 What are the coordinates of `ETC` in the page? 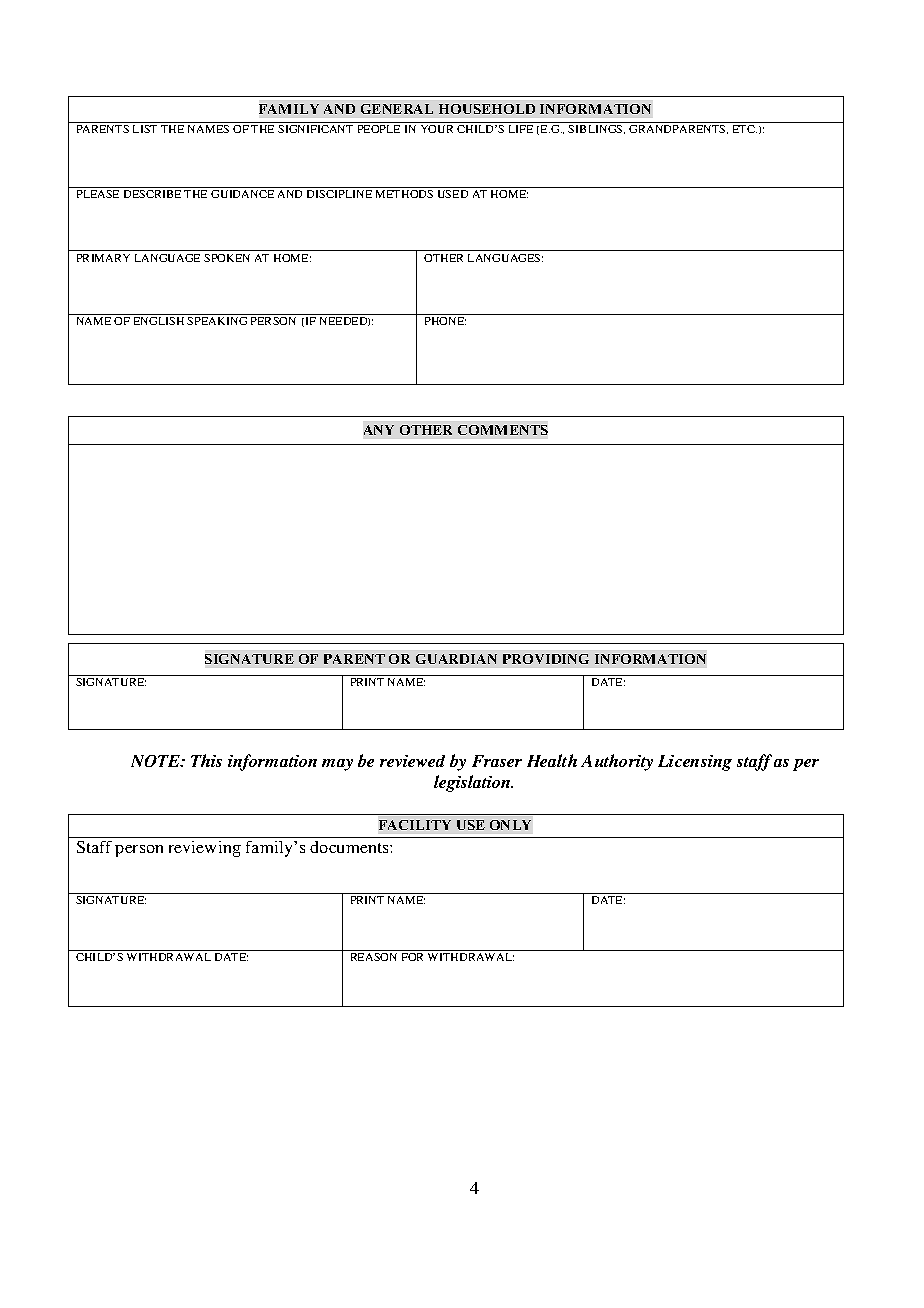 It's located at (745, 129).
